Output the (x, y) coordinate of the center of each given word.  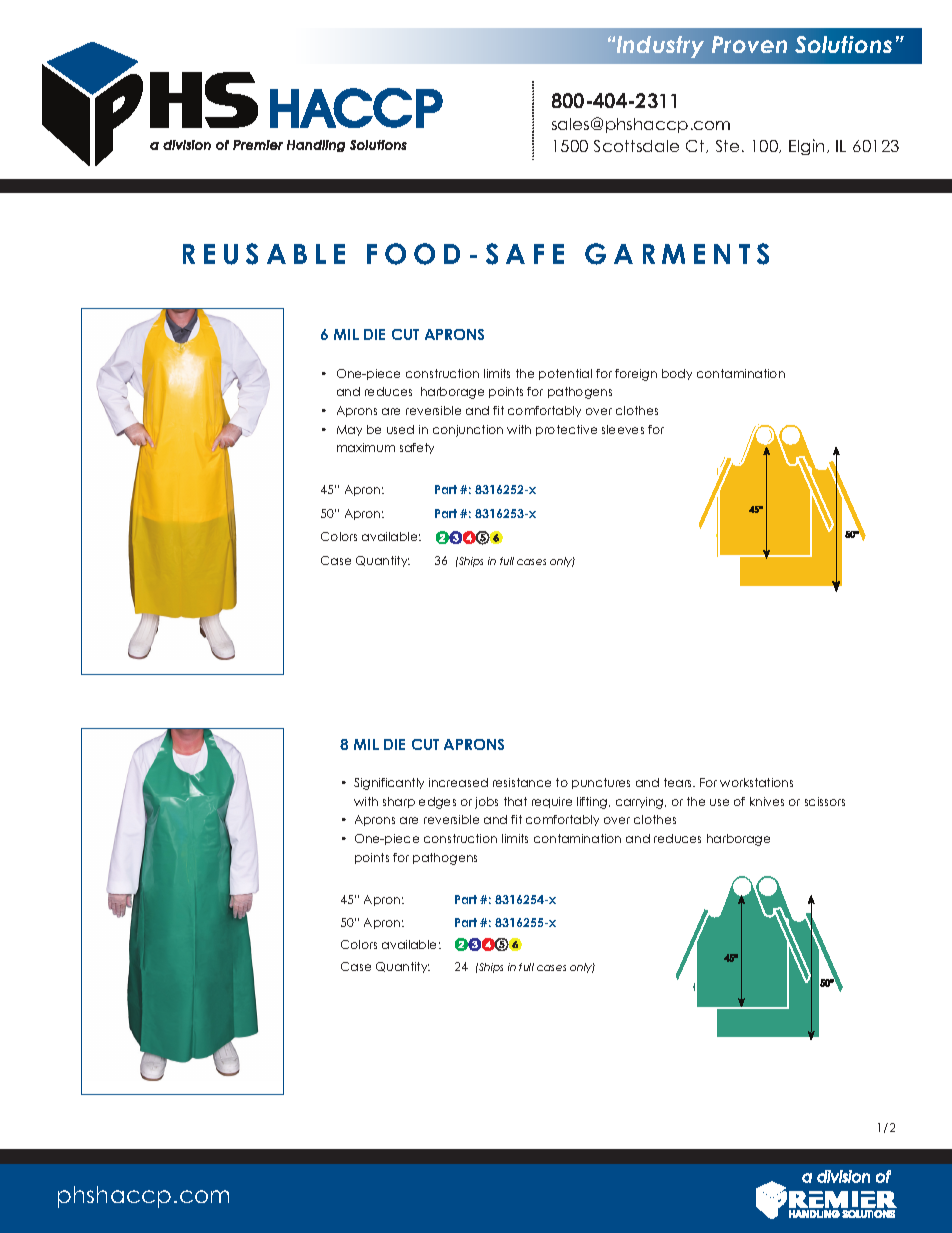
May (349, 430)
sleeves (623, 429)
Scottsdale (636, 146)
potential (565, 374)
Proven (749, 44)
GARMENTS (677, 254)
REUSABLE (264, 254)
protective (566, 430)
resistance (522, 782)
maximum (366, 447)
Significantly (389, 784)
